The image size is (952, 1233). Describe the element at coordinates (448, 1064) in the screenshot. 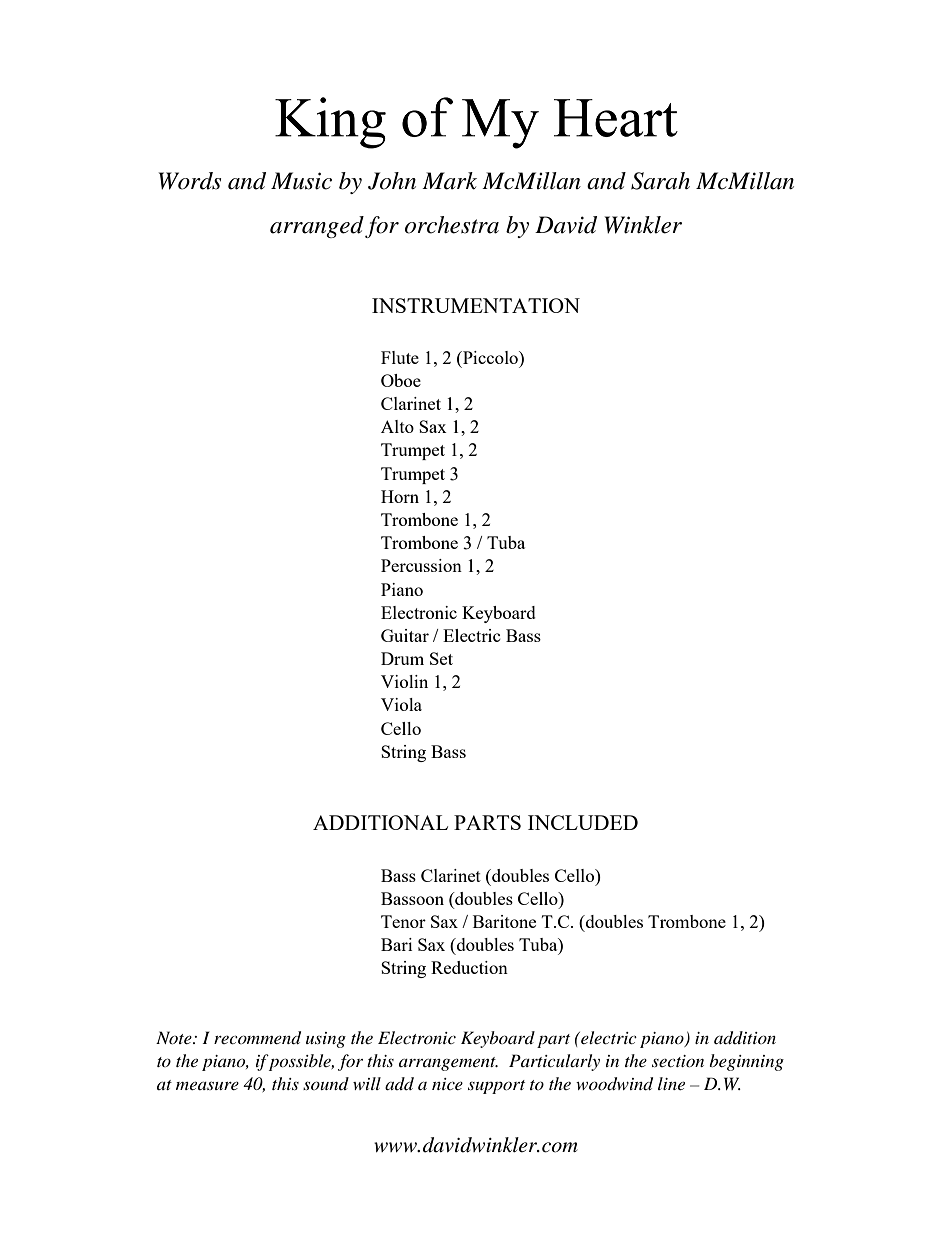

I see `arrangement` at that location.
